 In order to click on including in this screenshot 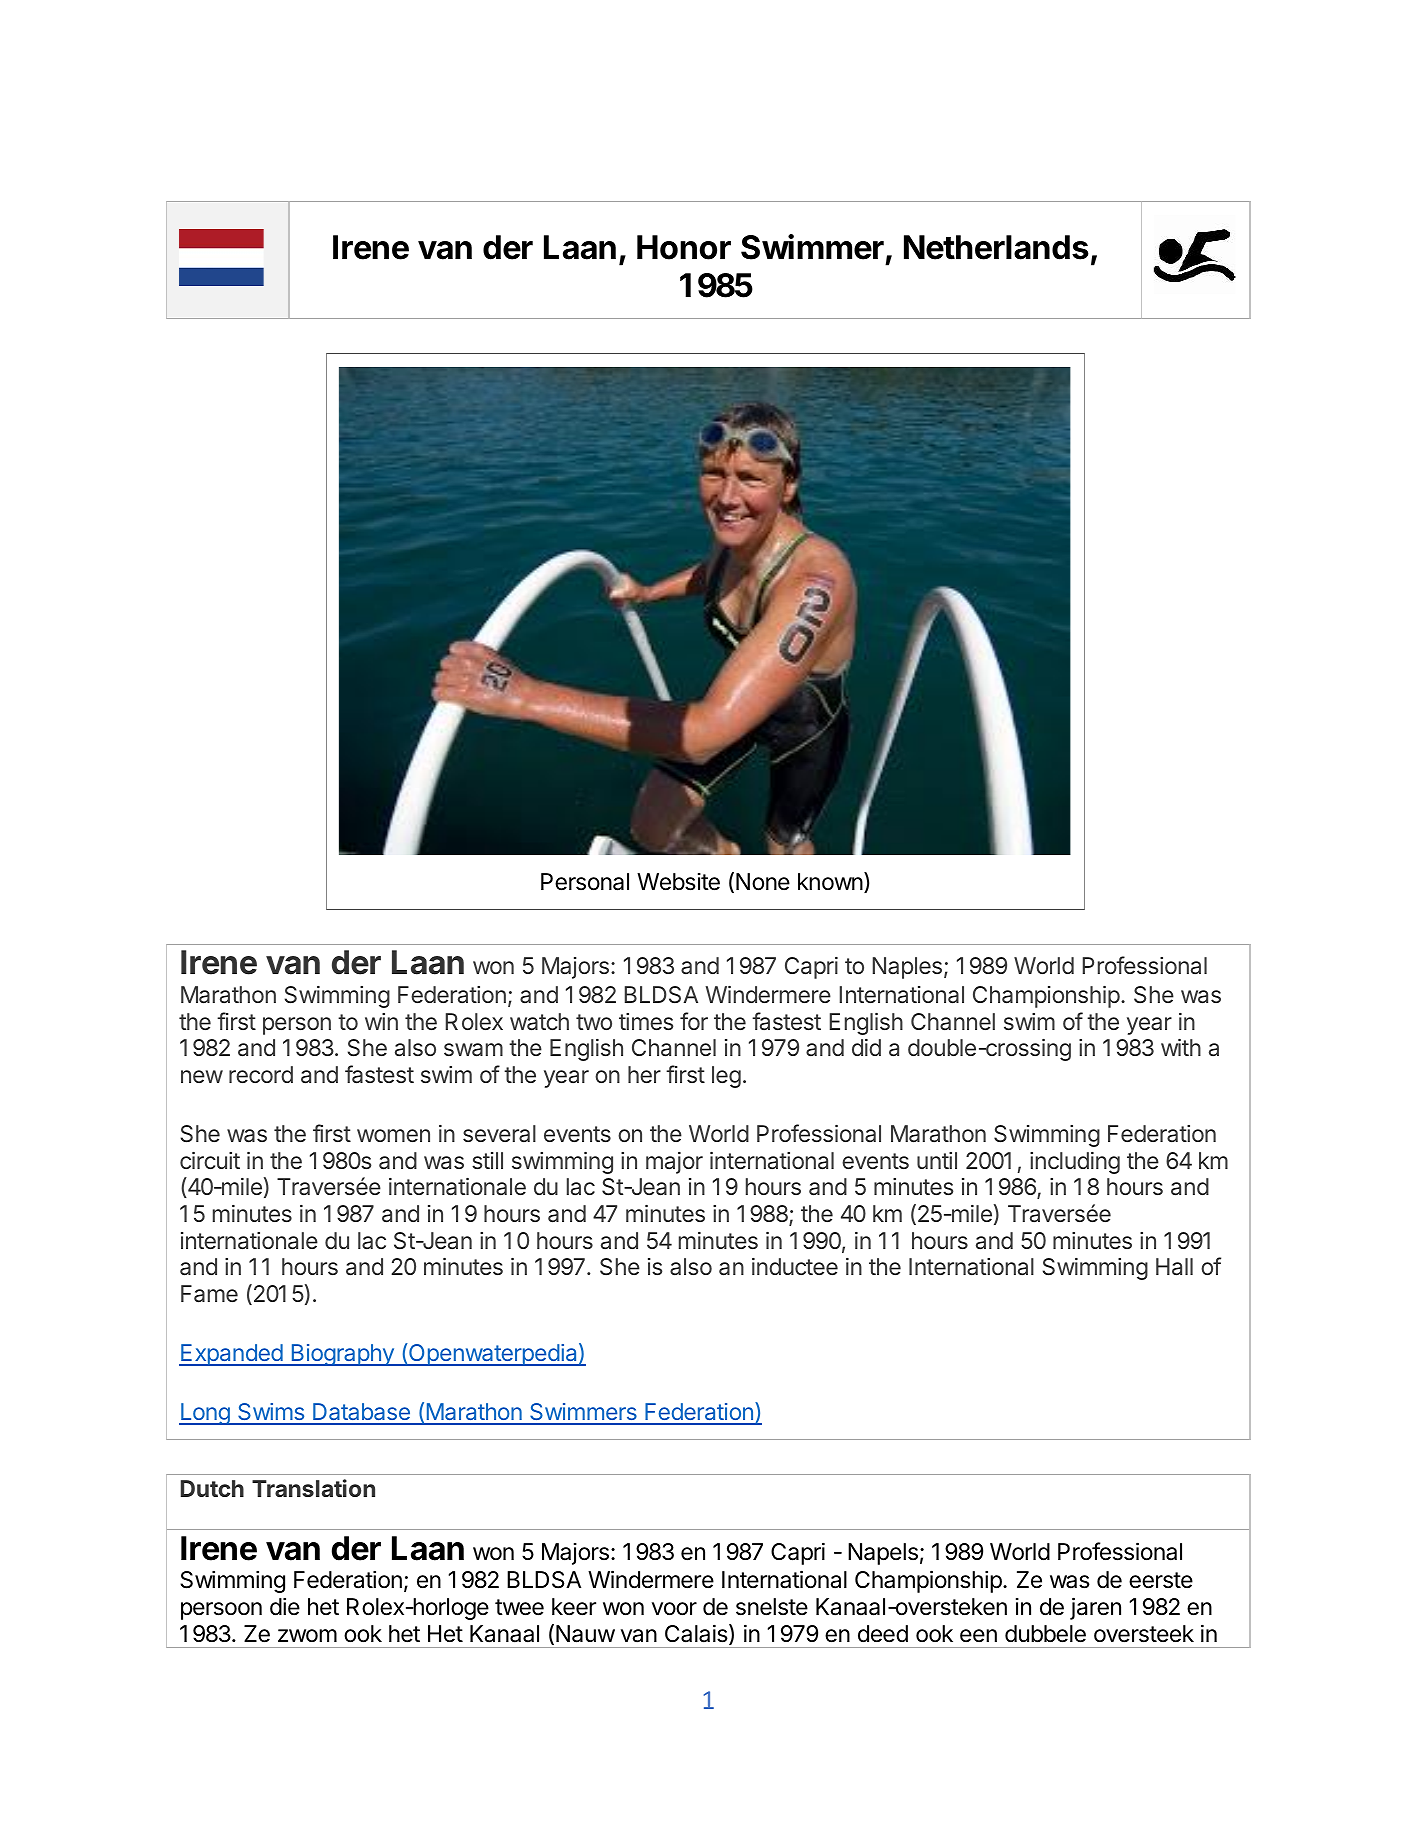, I will do `click(1075, 1163)`.
